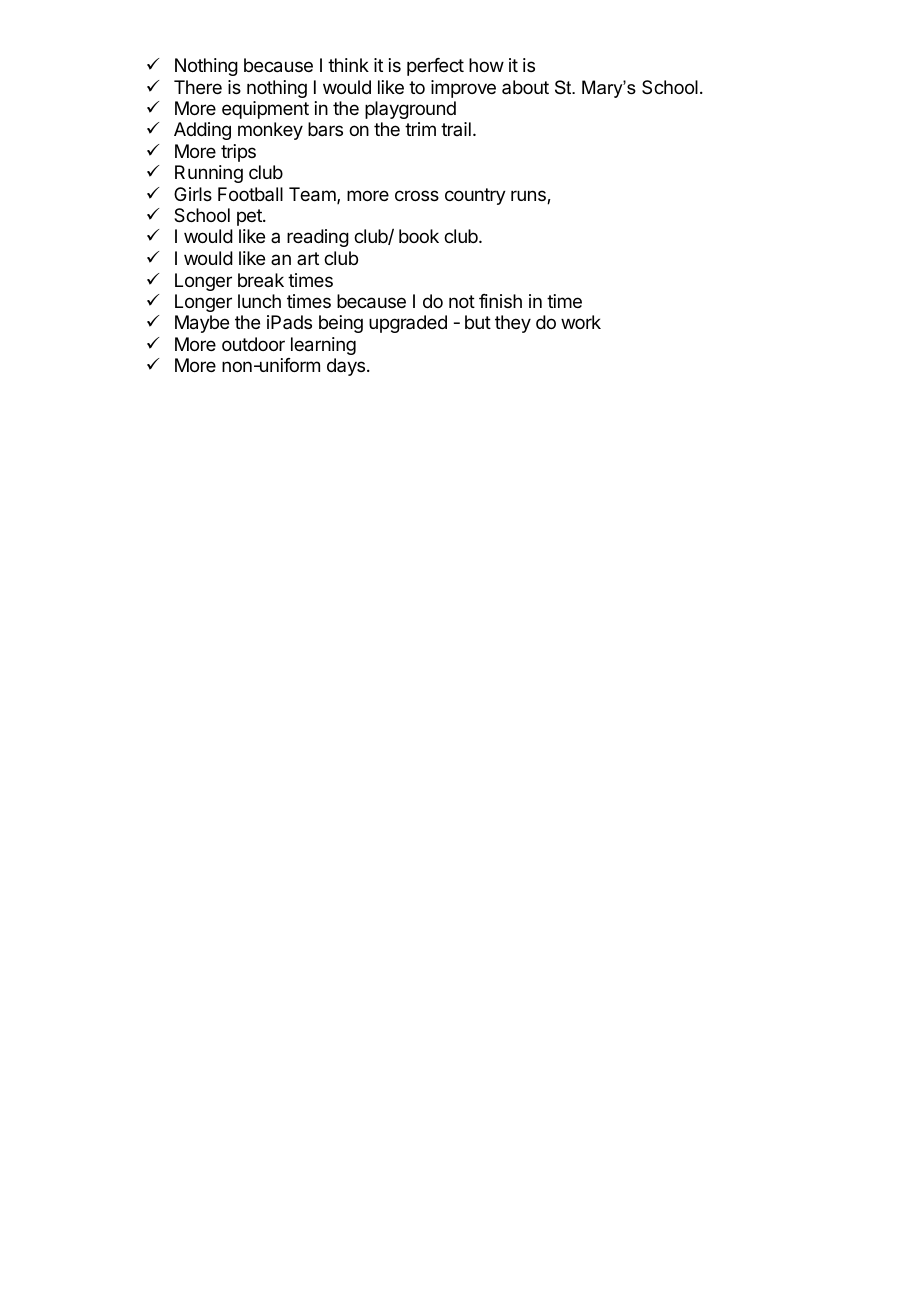 This page has width=924, height=1308. I want to click on book, so click(419, 236).
